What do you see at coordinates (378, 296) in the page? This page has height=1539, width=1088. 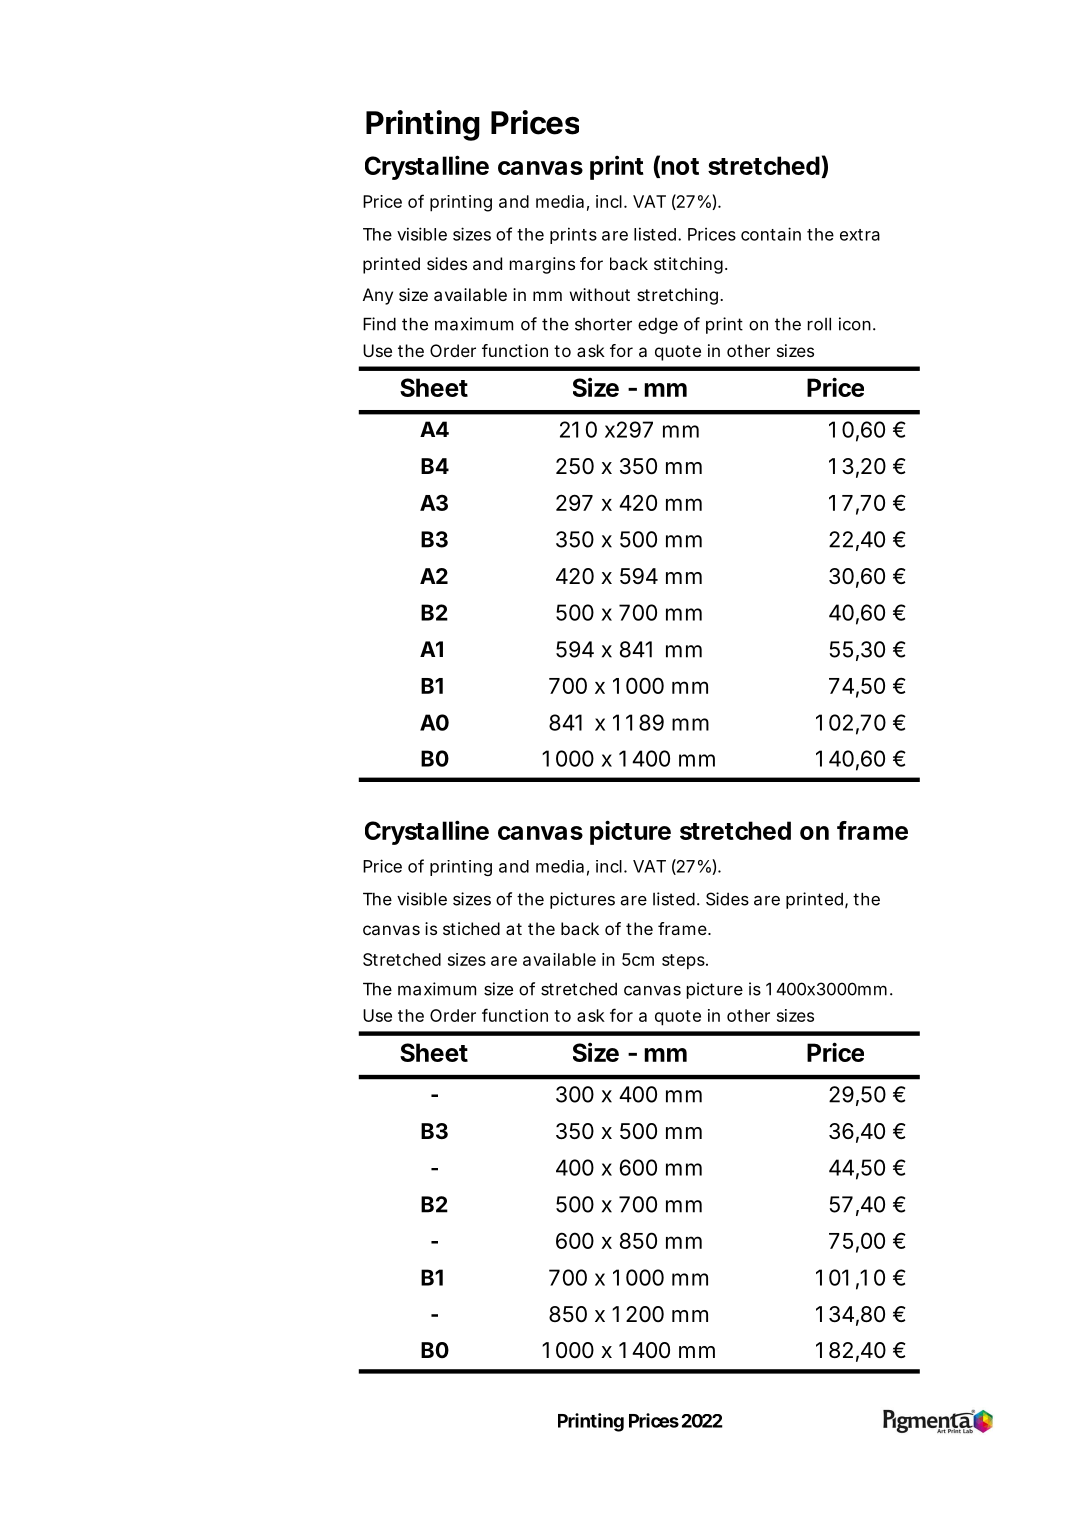 I see `Any` at bounding box center [378, 296].
